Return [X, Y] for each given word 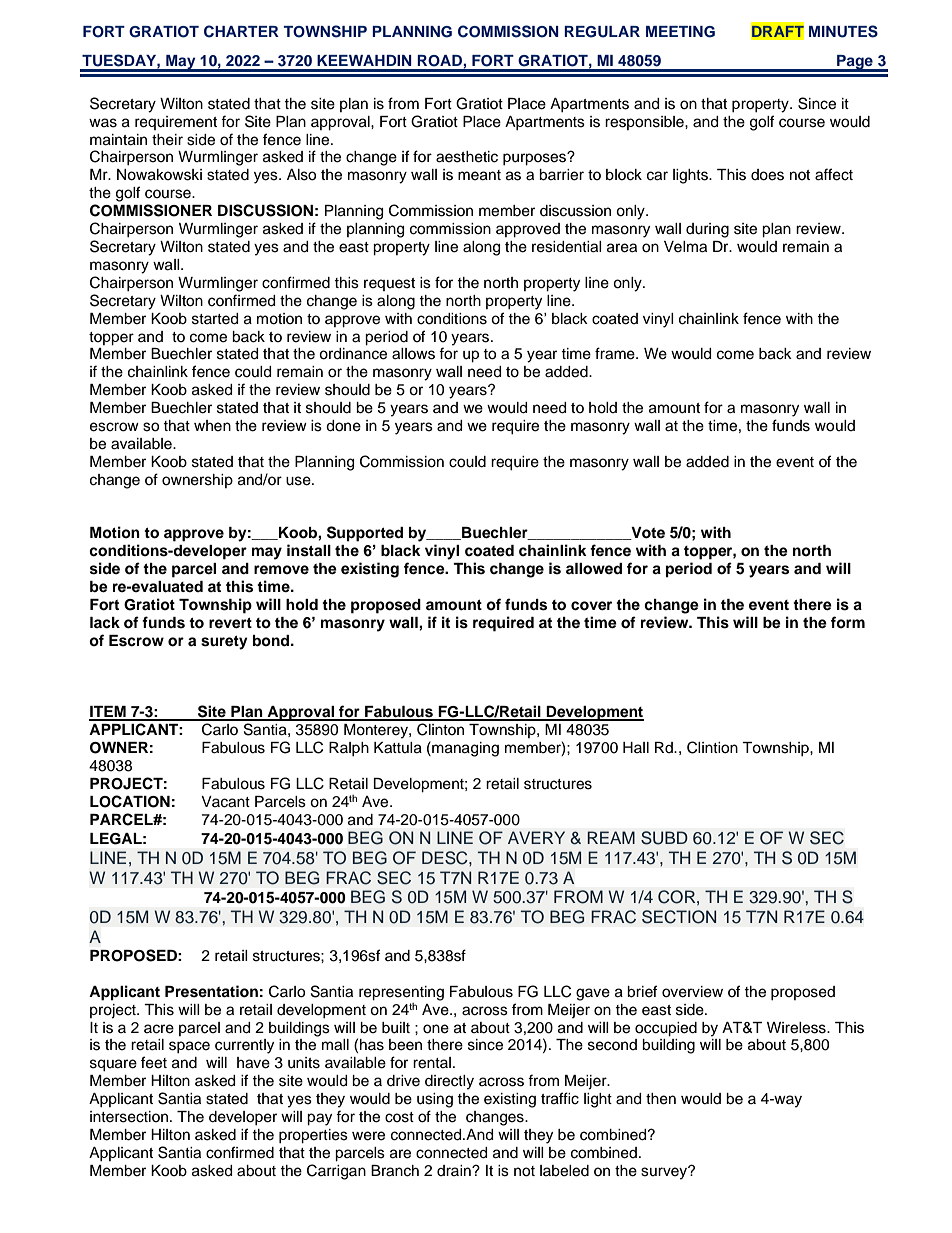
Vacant [225, 802]
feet [154, 1062]
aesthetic [467, 157]
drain [455, 1170]
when [212, 426]
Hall [636, 747]
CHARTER [241, 31]
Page [855, 63]
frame [616, 353]
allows [413, 354]
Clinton [440, 729]
